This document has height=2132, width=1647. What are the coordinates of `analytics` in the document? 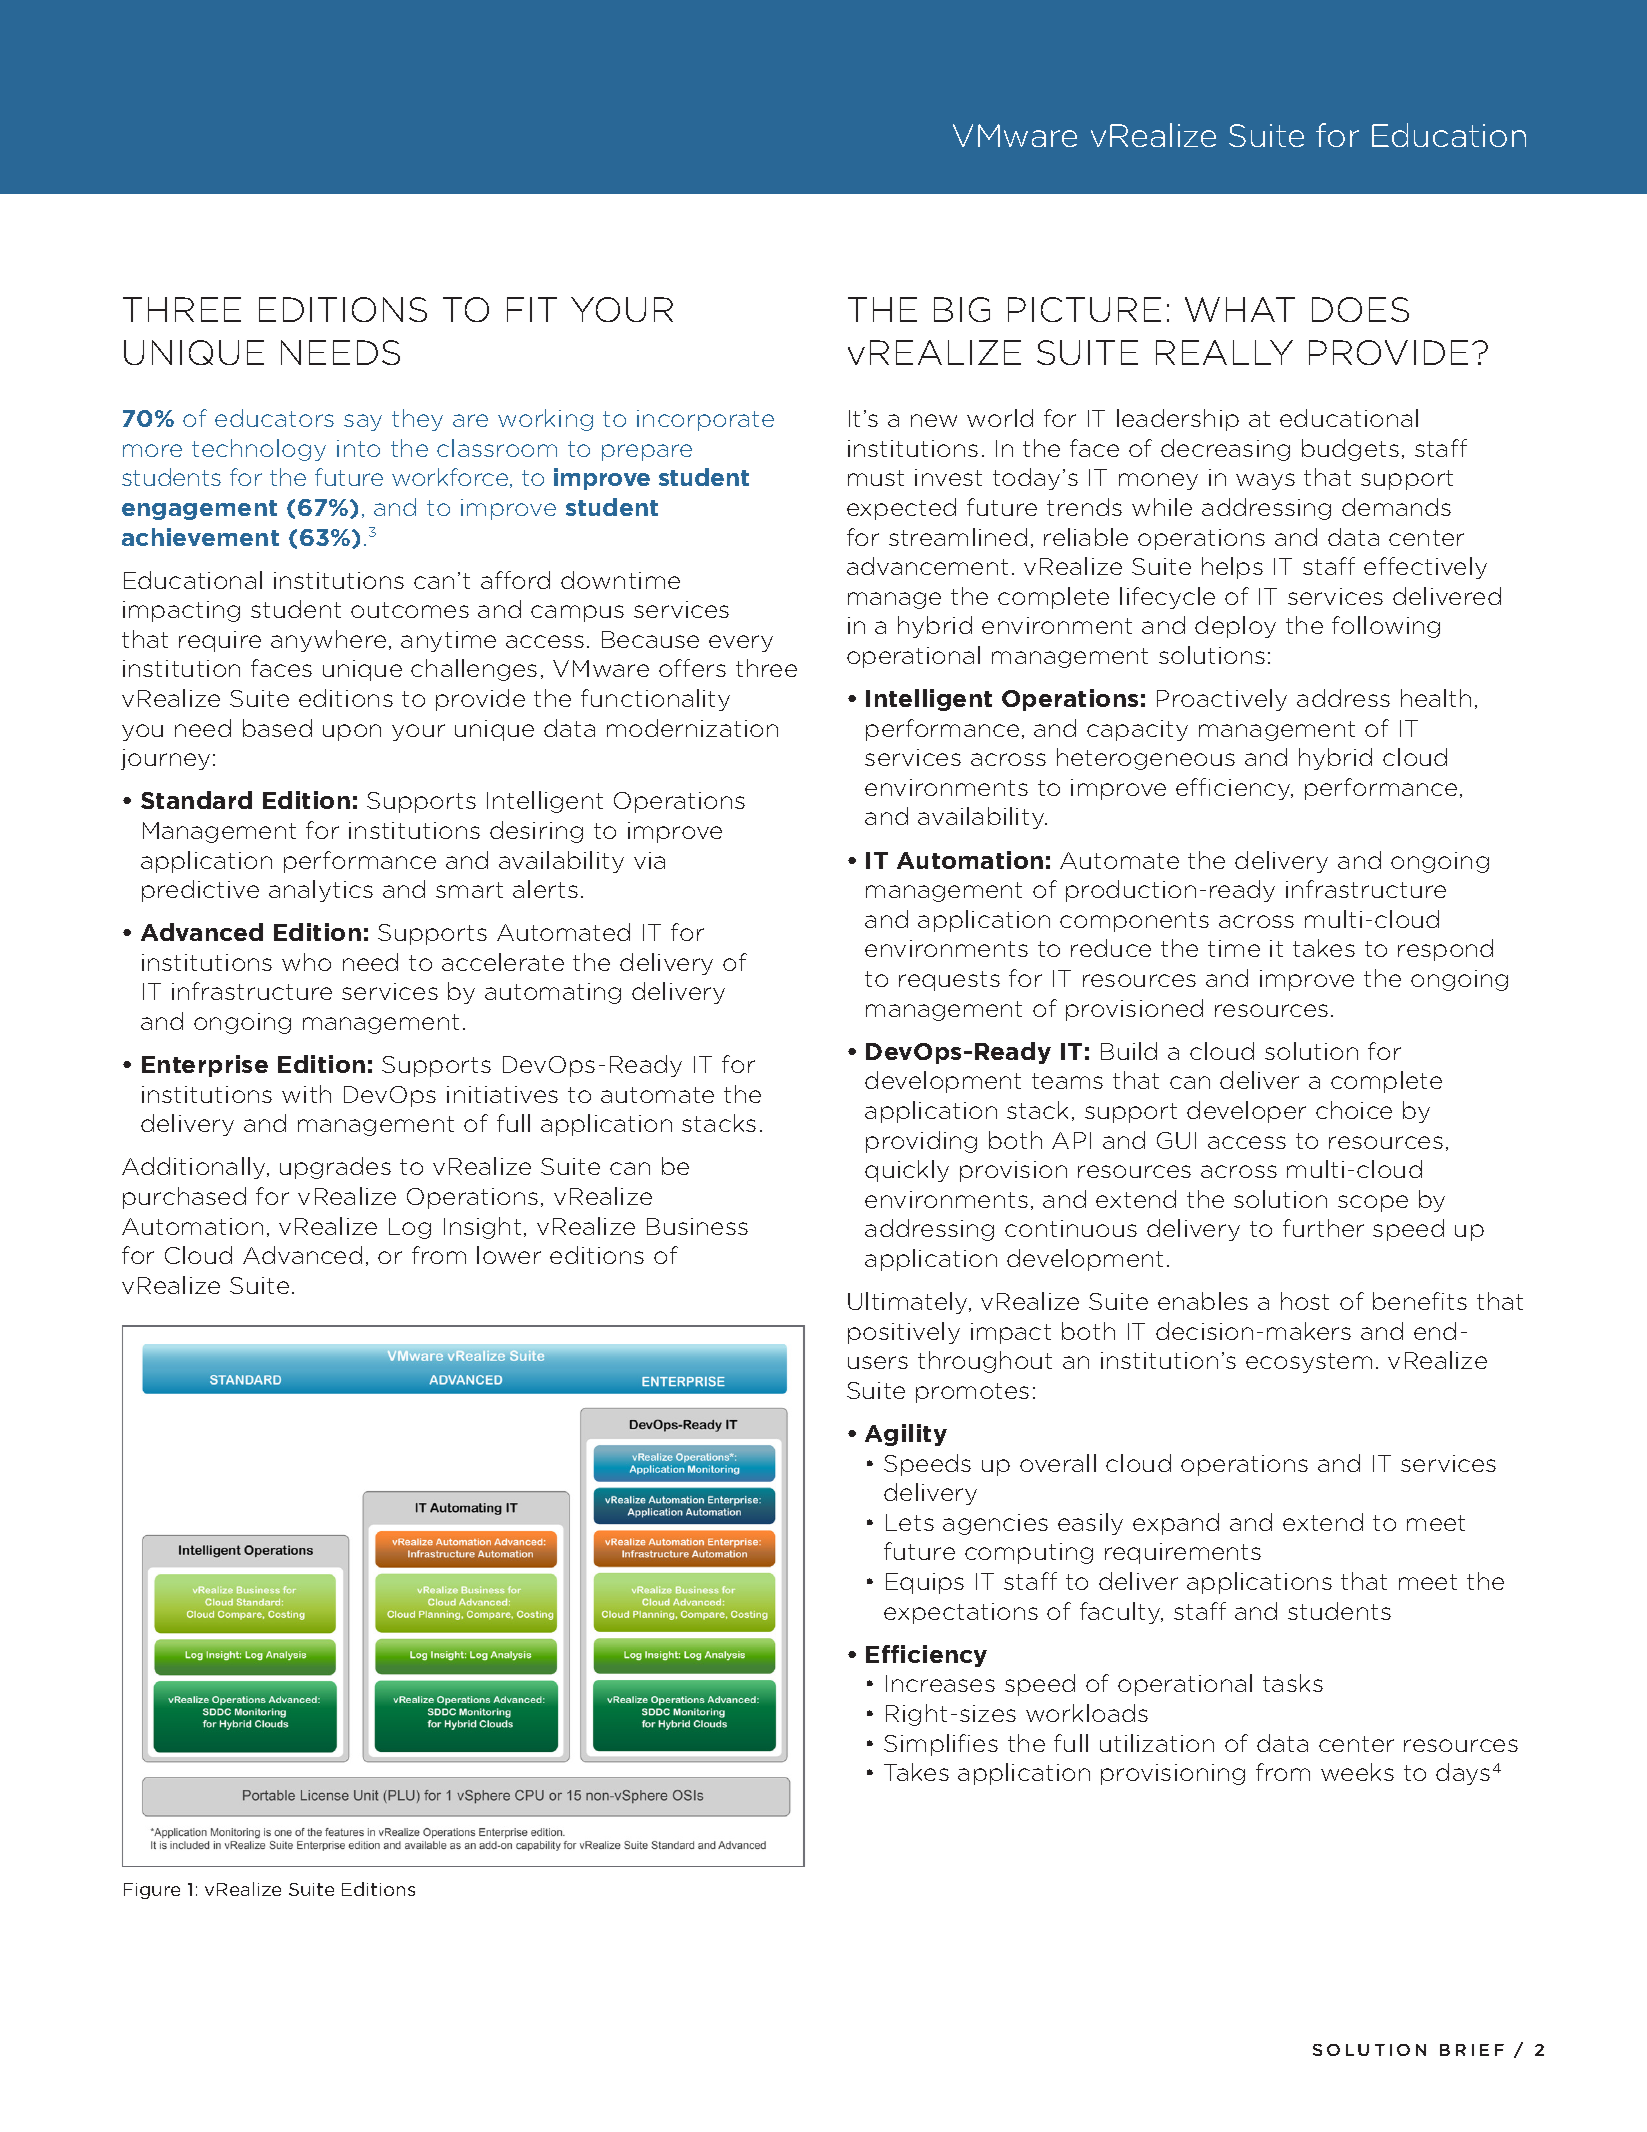 It's located at (321, 891).
